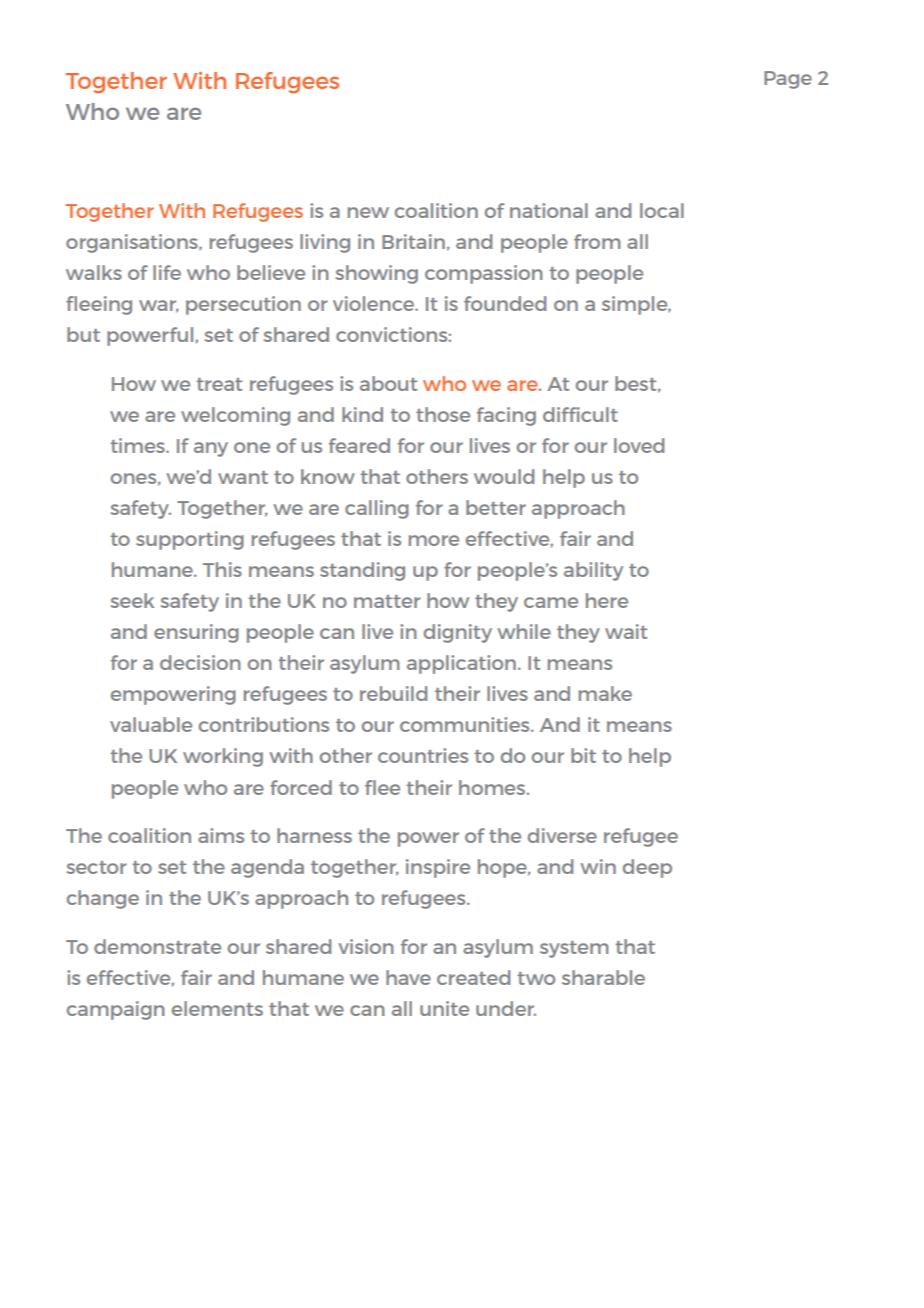  What do you see at coordinates (605, 693) in the image?
I see `make` at bounding box center [605, 693].
